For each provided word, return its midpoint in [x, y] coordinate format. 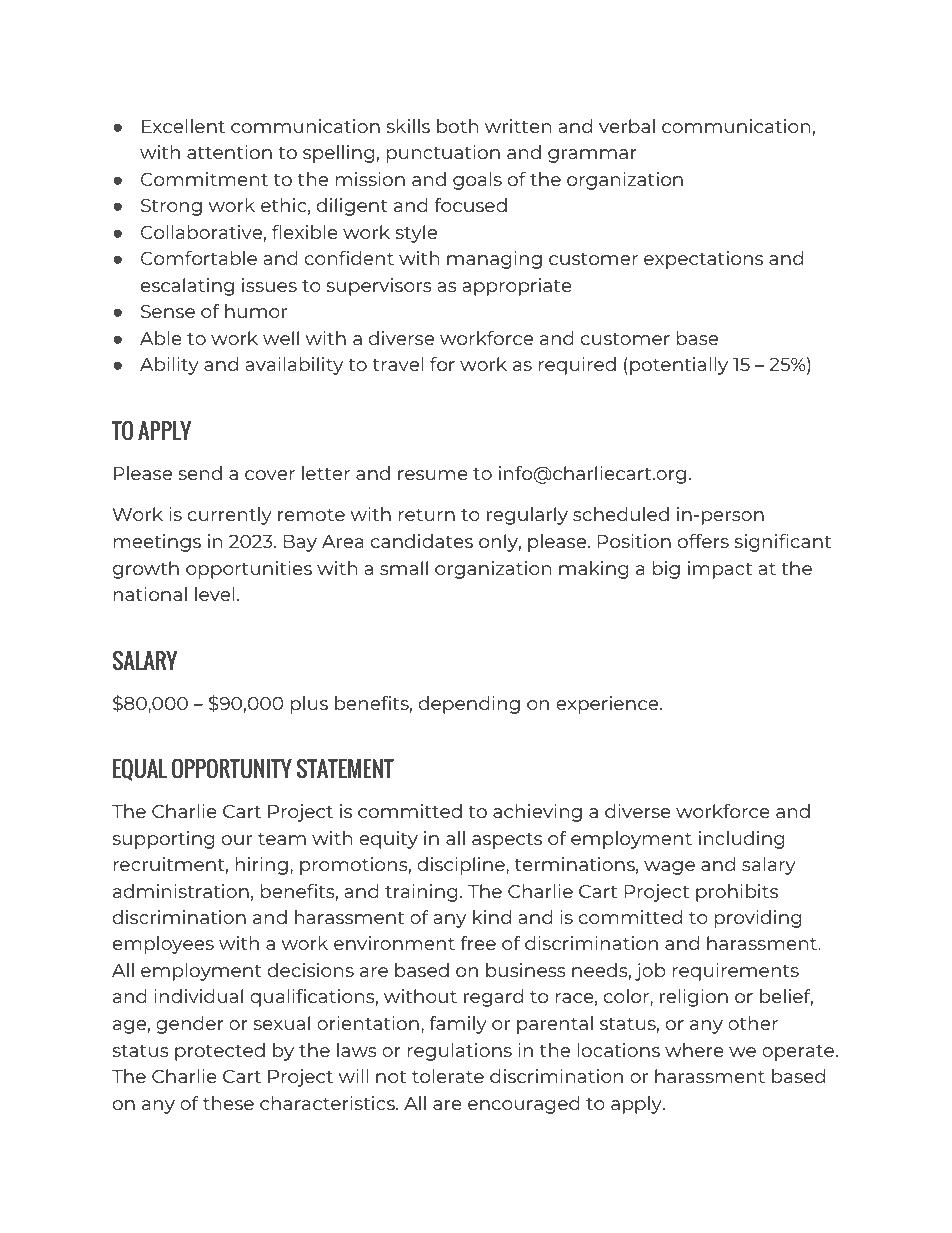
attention [229, 152]
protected [220, 1052]
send [200, 473]
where [694, 1050]
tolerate [448, 1076]
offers [703, 541]
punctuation [443, 154]
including [741, 840]
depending [469, 705]
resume [433, 475]
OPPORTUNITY [232, 768]
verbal [627, 126]
